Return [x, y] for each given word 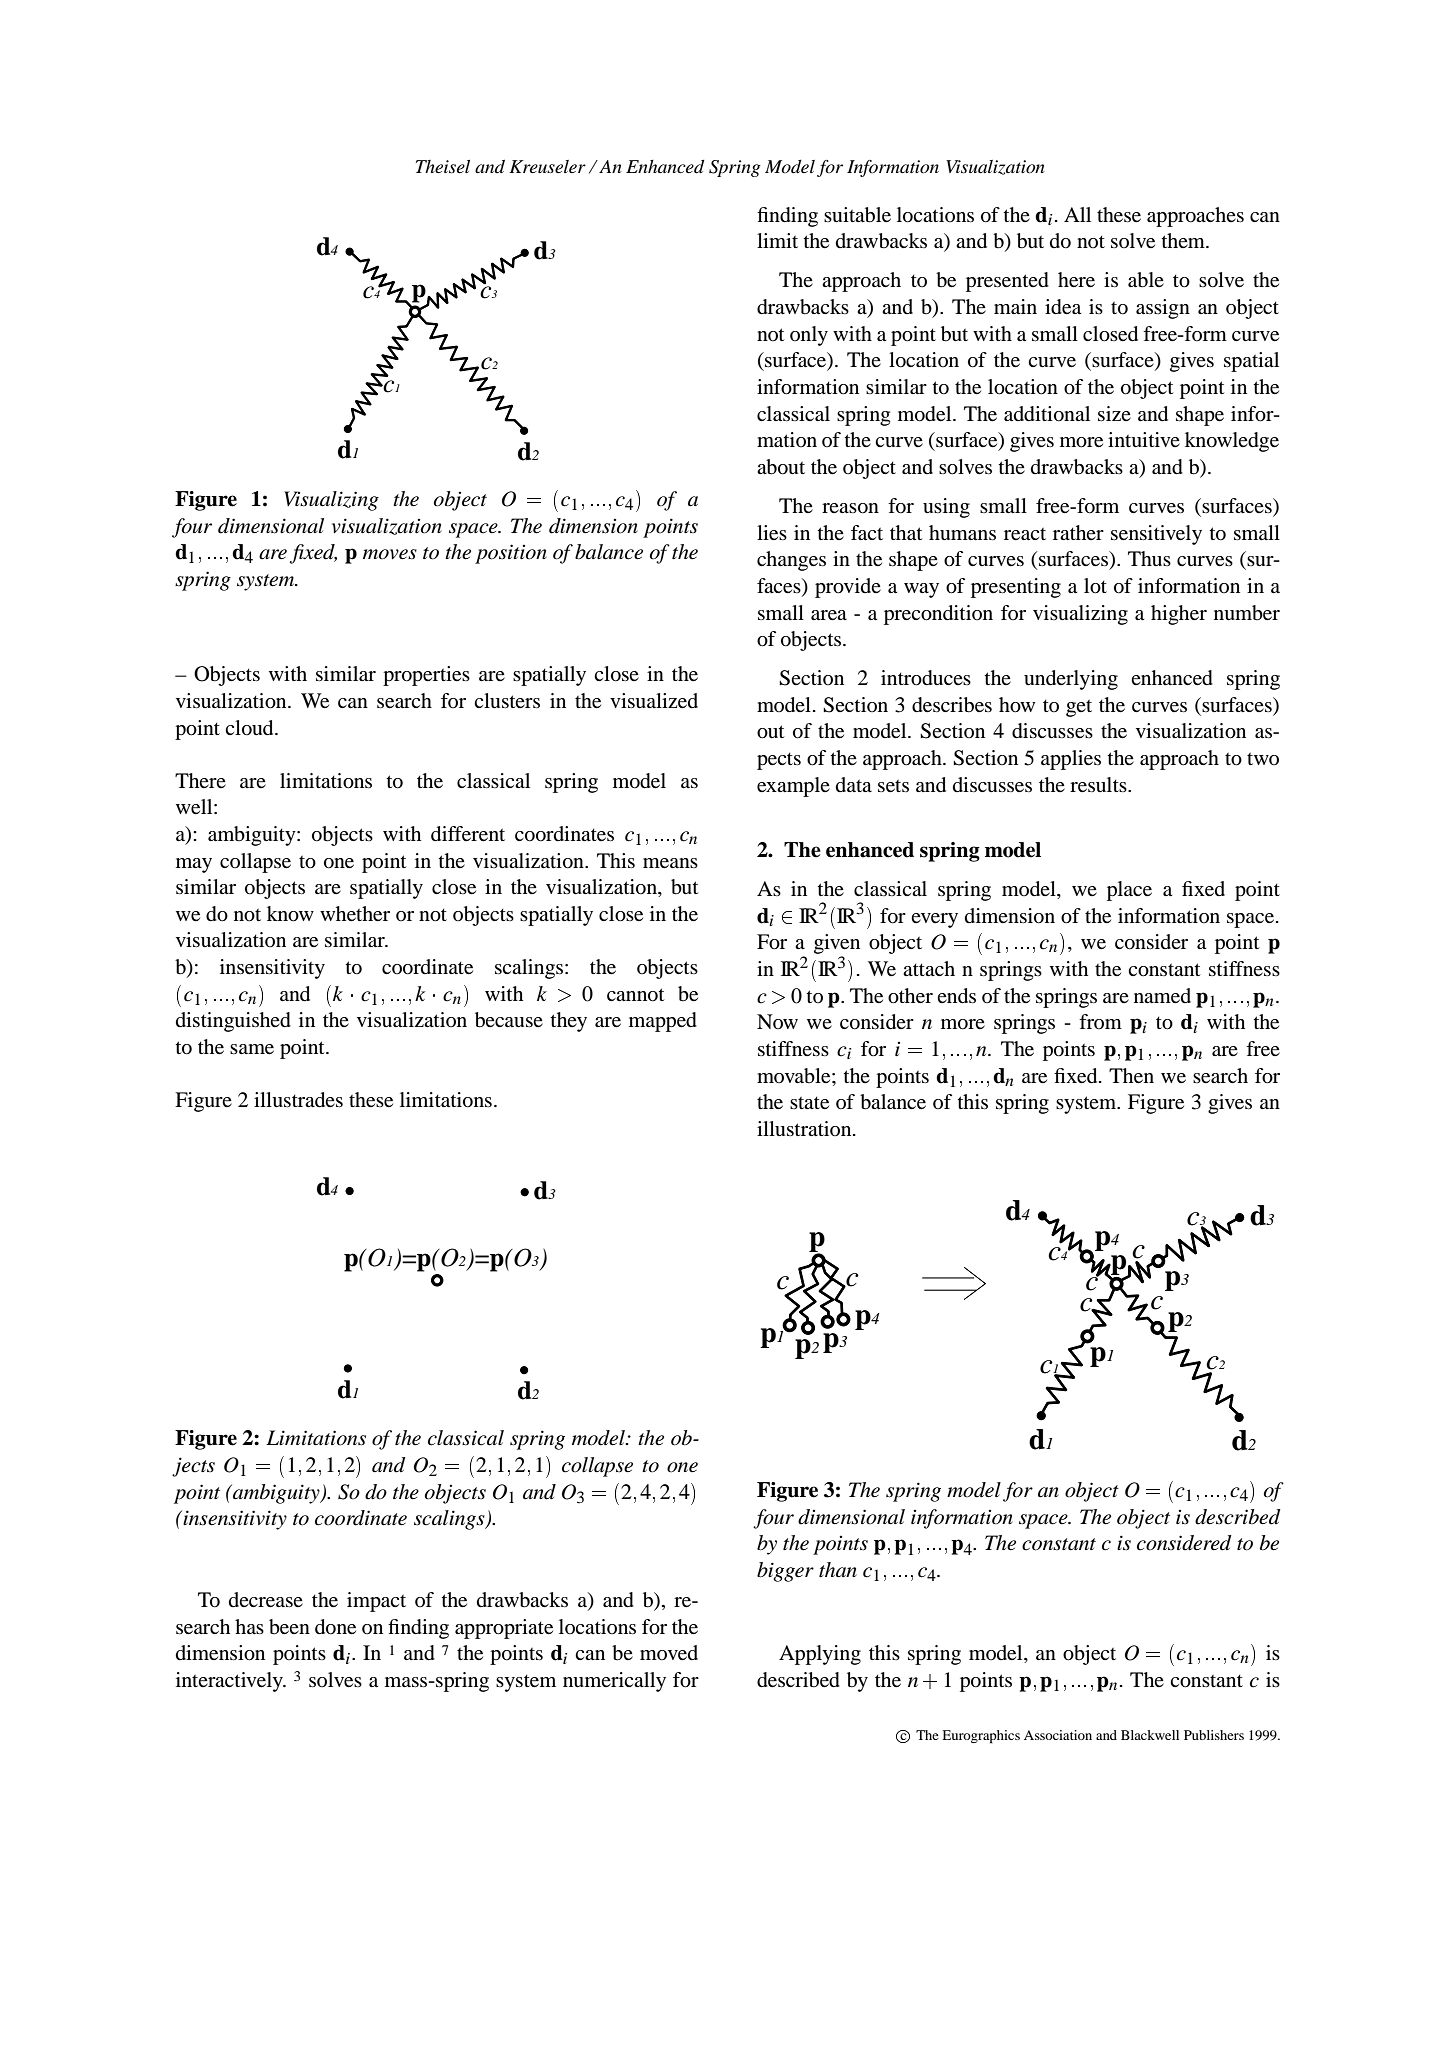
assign [1163, 309]
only [809, 336]
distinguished [233, 1022]
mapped [663, 1022]
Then [1131, 1076]
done [335, 1627]
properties [426, 676]
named [1162, 996]
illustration [805, 1128]
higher [1179, 615]
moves [390, 554]
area [829, 615]
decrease [266, 1600]
